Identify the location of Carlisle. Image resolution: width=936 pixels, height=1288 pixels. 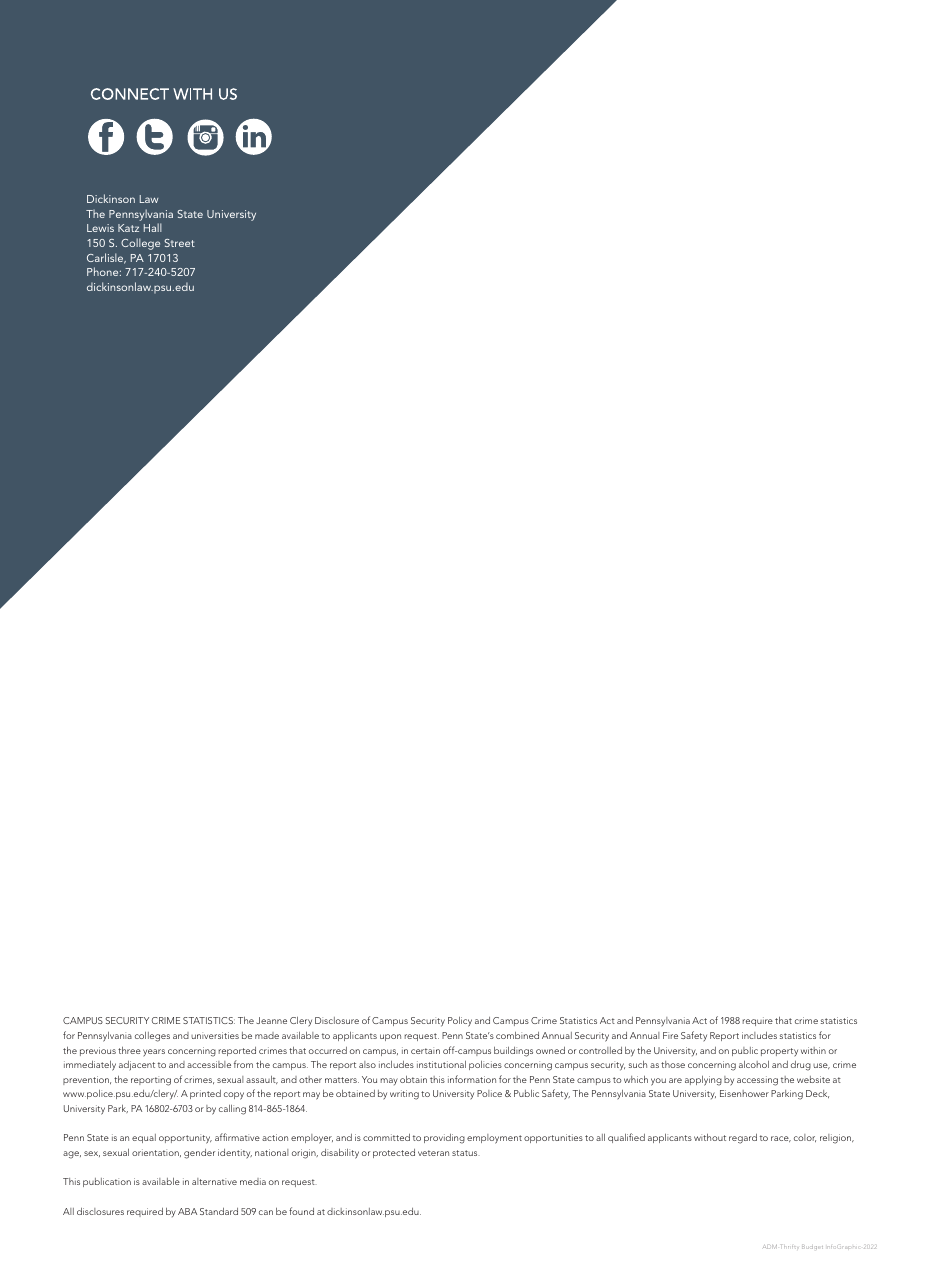
(106, 258).
